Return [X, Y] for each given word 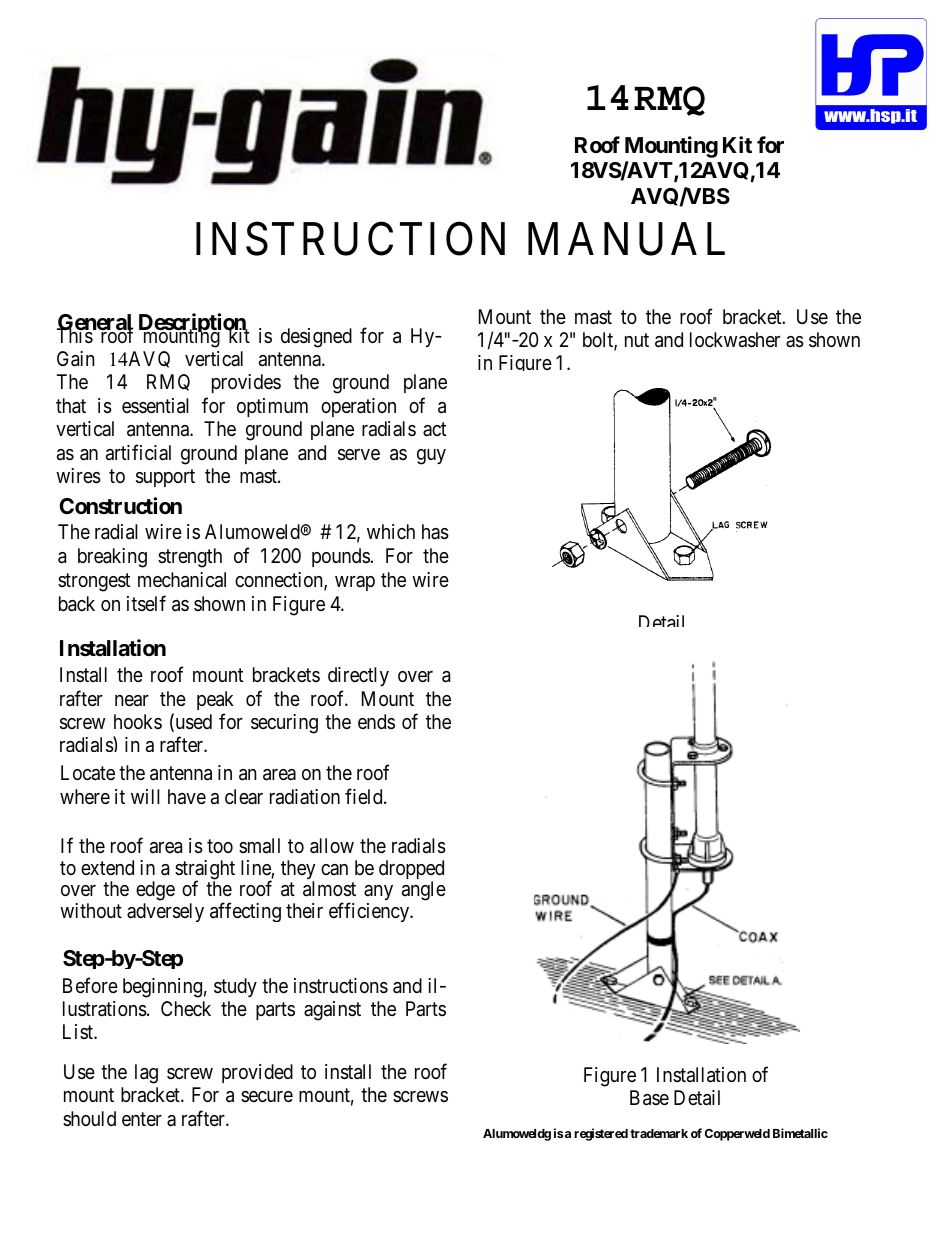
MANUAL [626, 239]
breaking [112, 558]
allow [332, 846]
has [435, 532]
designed [316, 338]
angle [424, 891]
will [145, 796]
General [95, 324]
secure [267, 1096]
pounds [341, 557]
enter [142, 1119]
